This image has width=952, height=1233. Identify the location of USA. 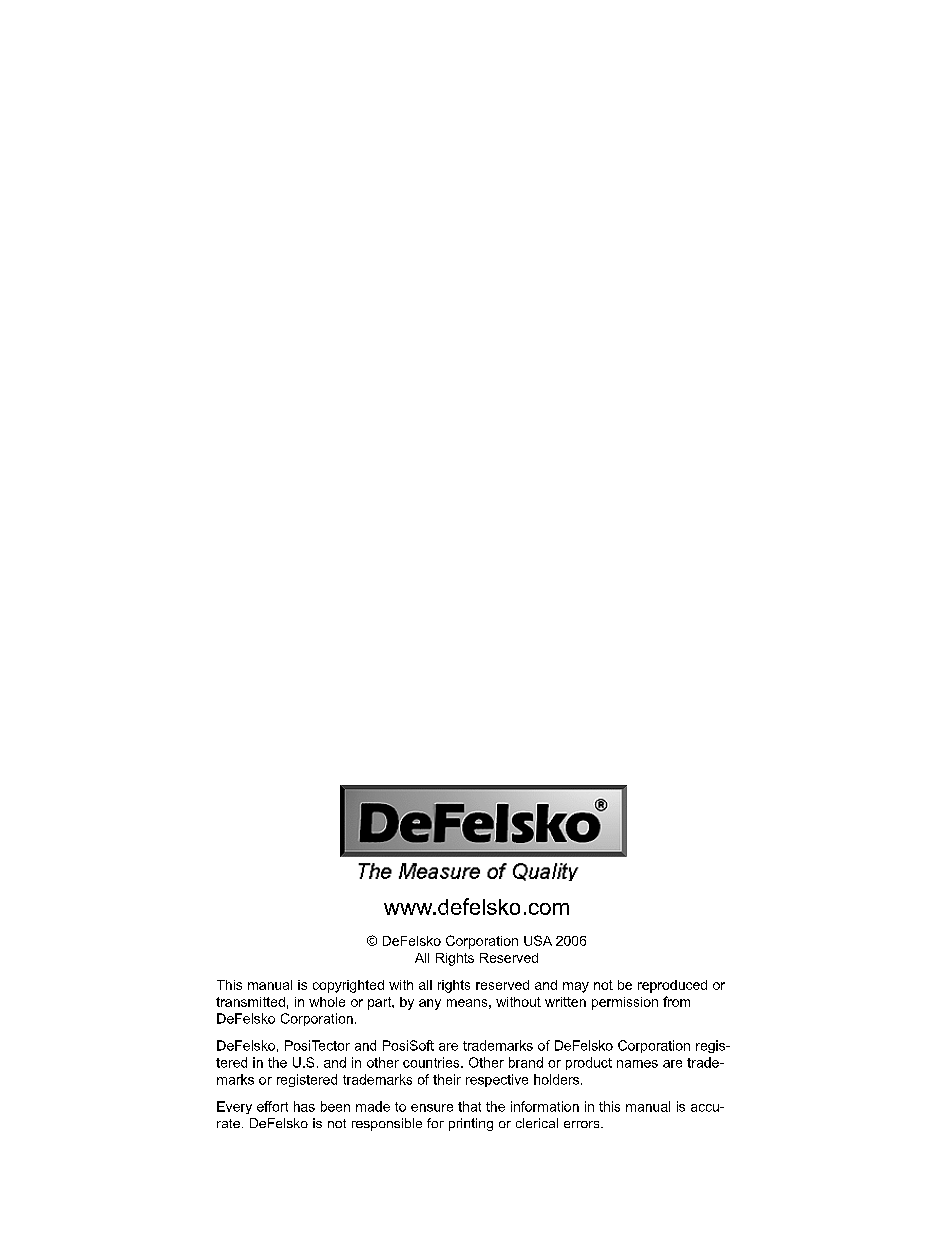
(538, 940).
